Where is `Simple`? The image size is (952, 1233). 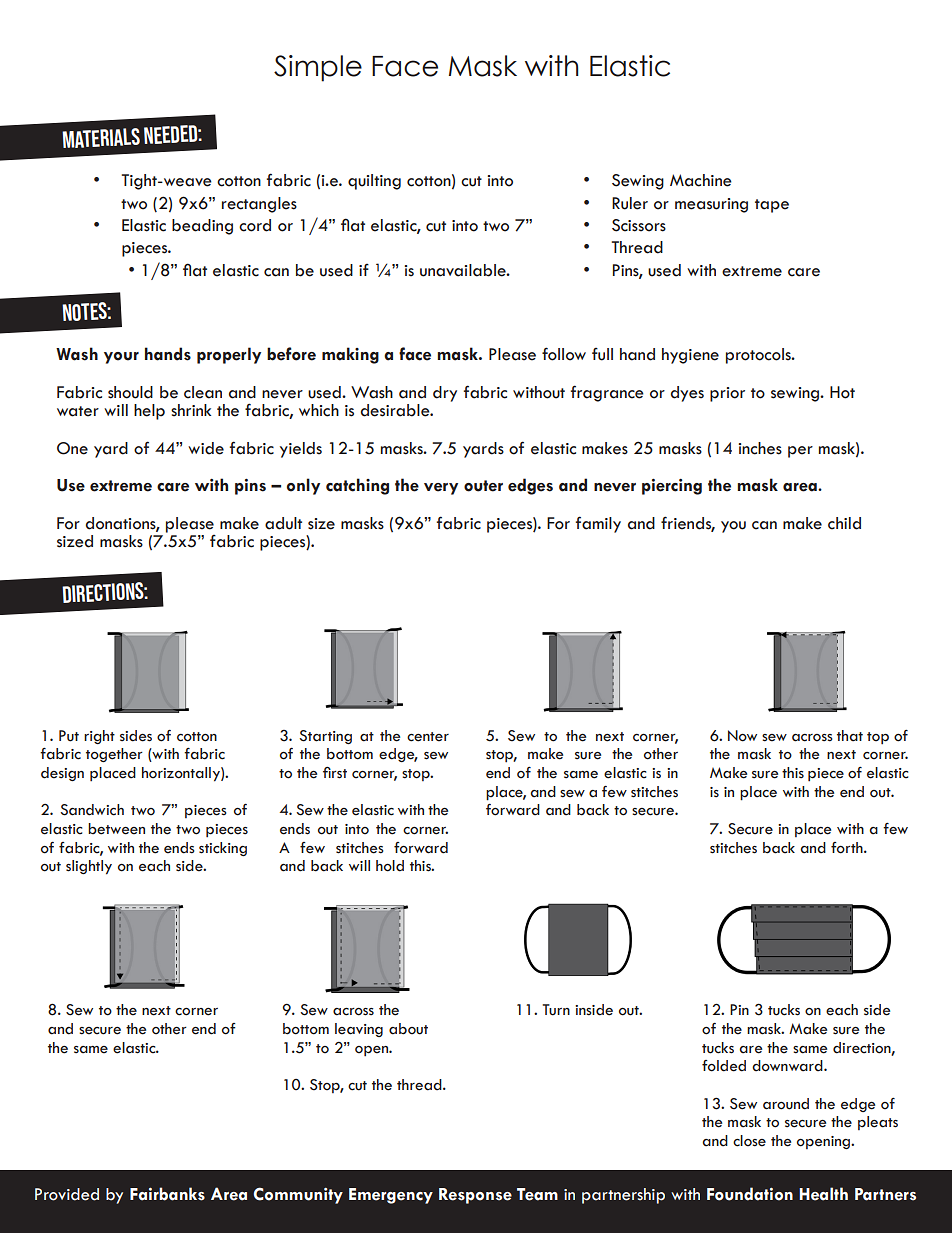 Simple is located at coordinates (318, 68).
